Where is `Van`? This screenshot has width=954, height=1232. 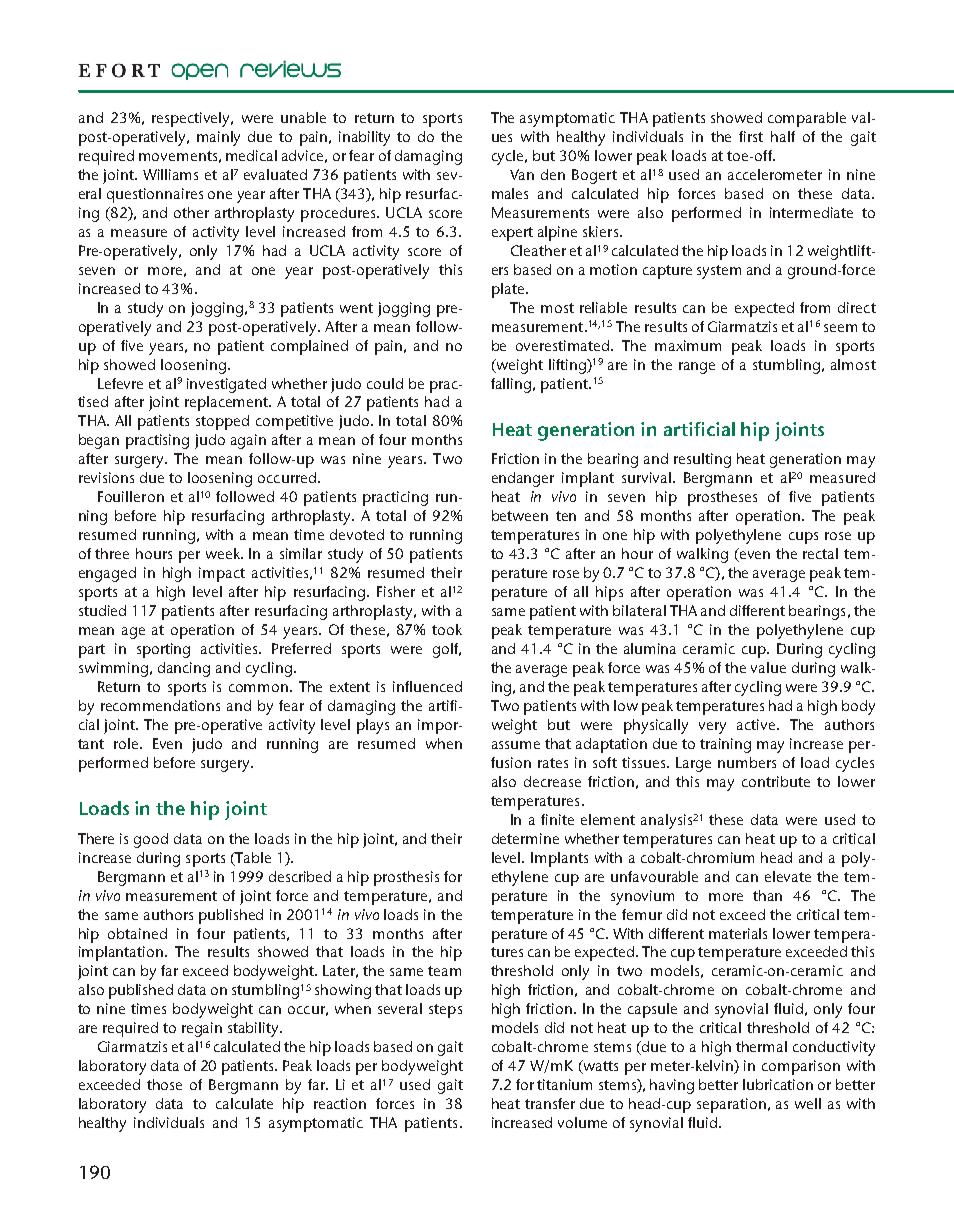 Van is located at coordinates (522, 174).
